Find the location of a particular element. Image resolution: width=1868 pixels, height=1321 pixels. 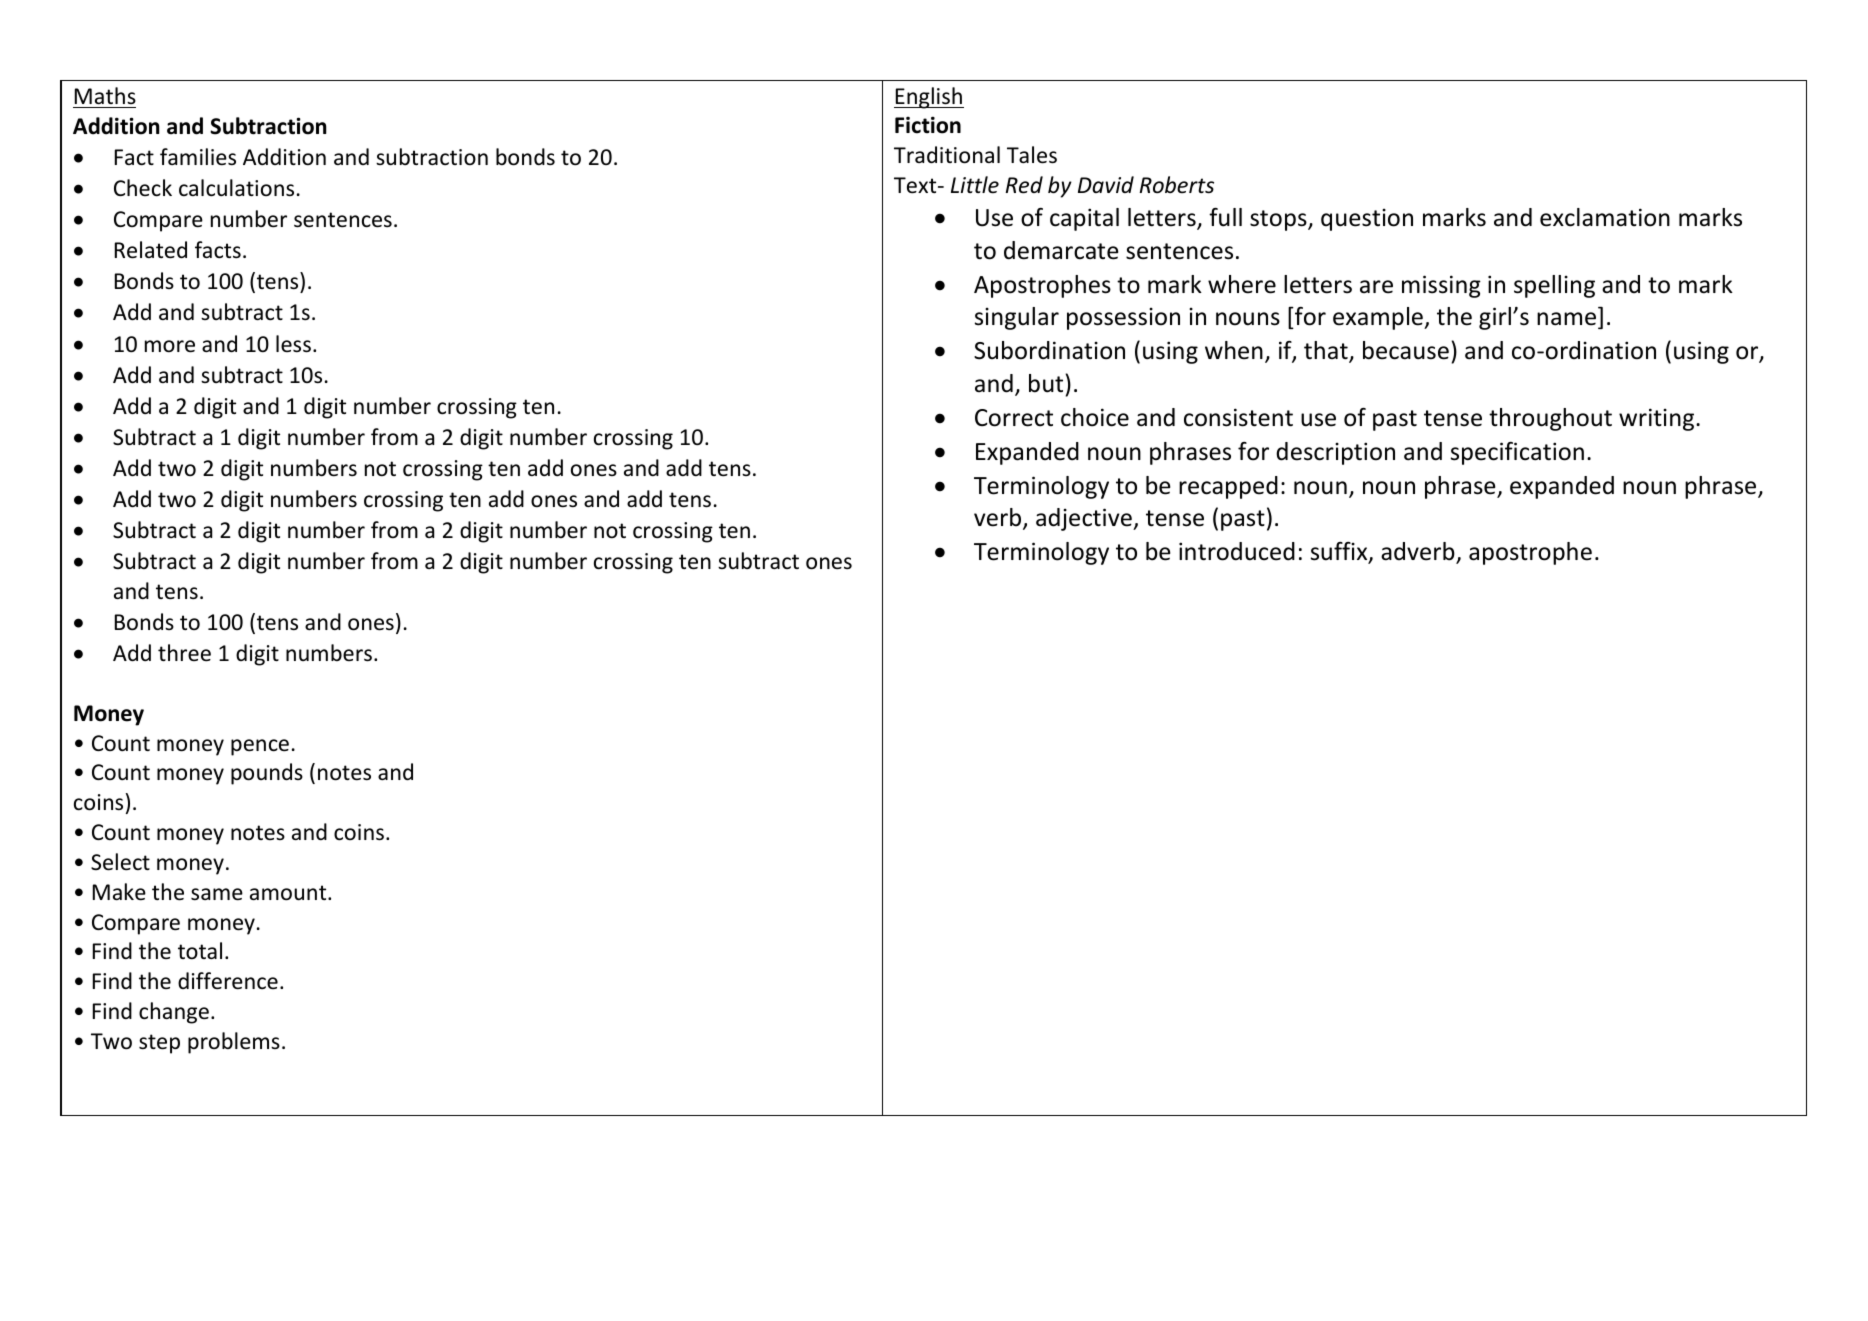

throughout is located at coordinates (1550, 419).
